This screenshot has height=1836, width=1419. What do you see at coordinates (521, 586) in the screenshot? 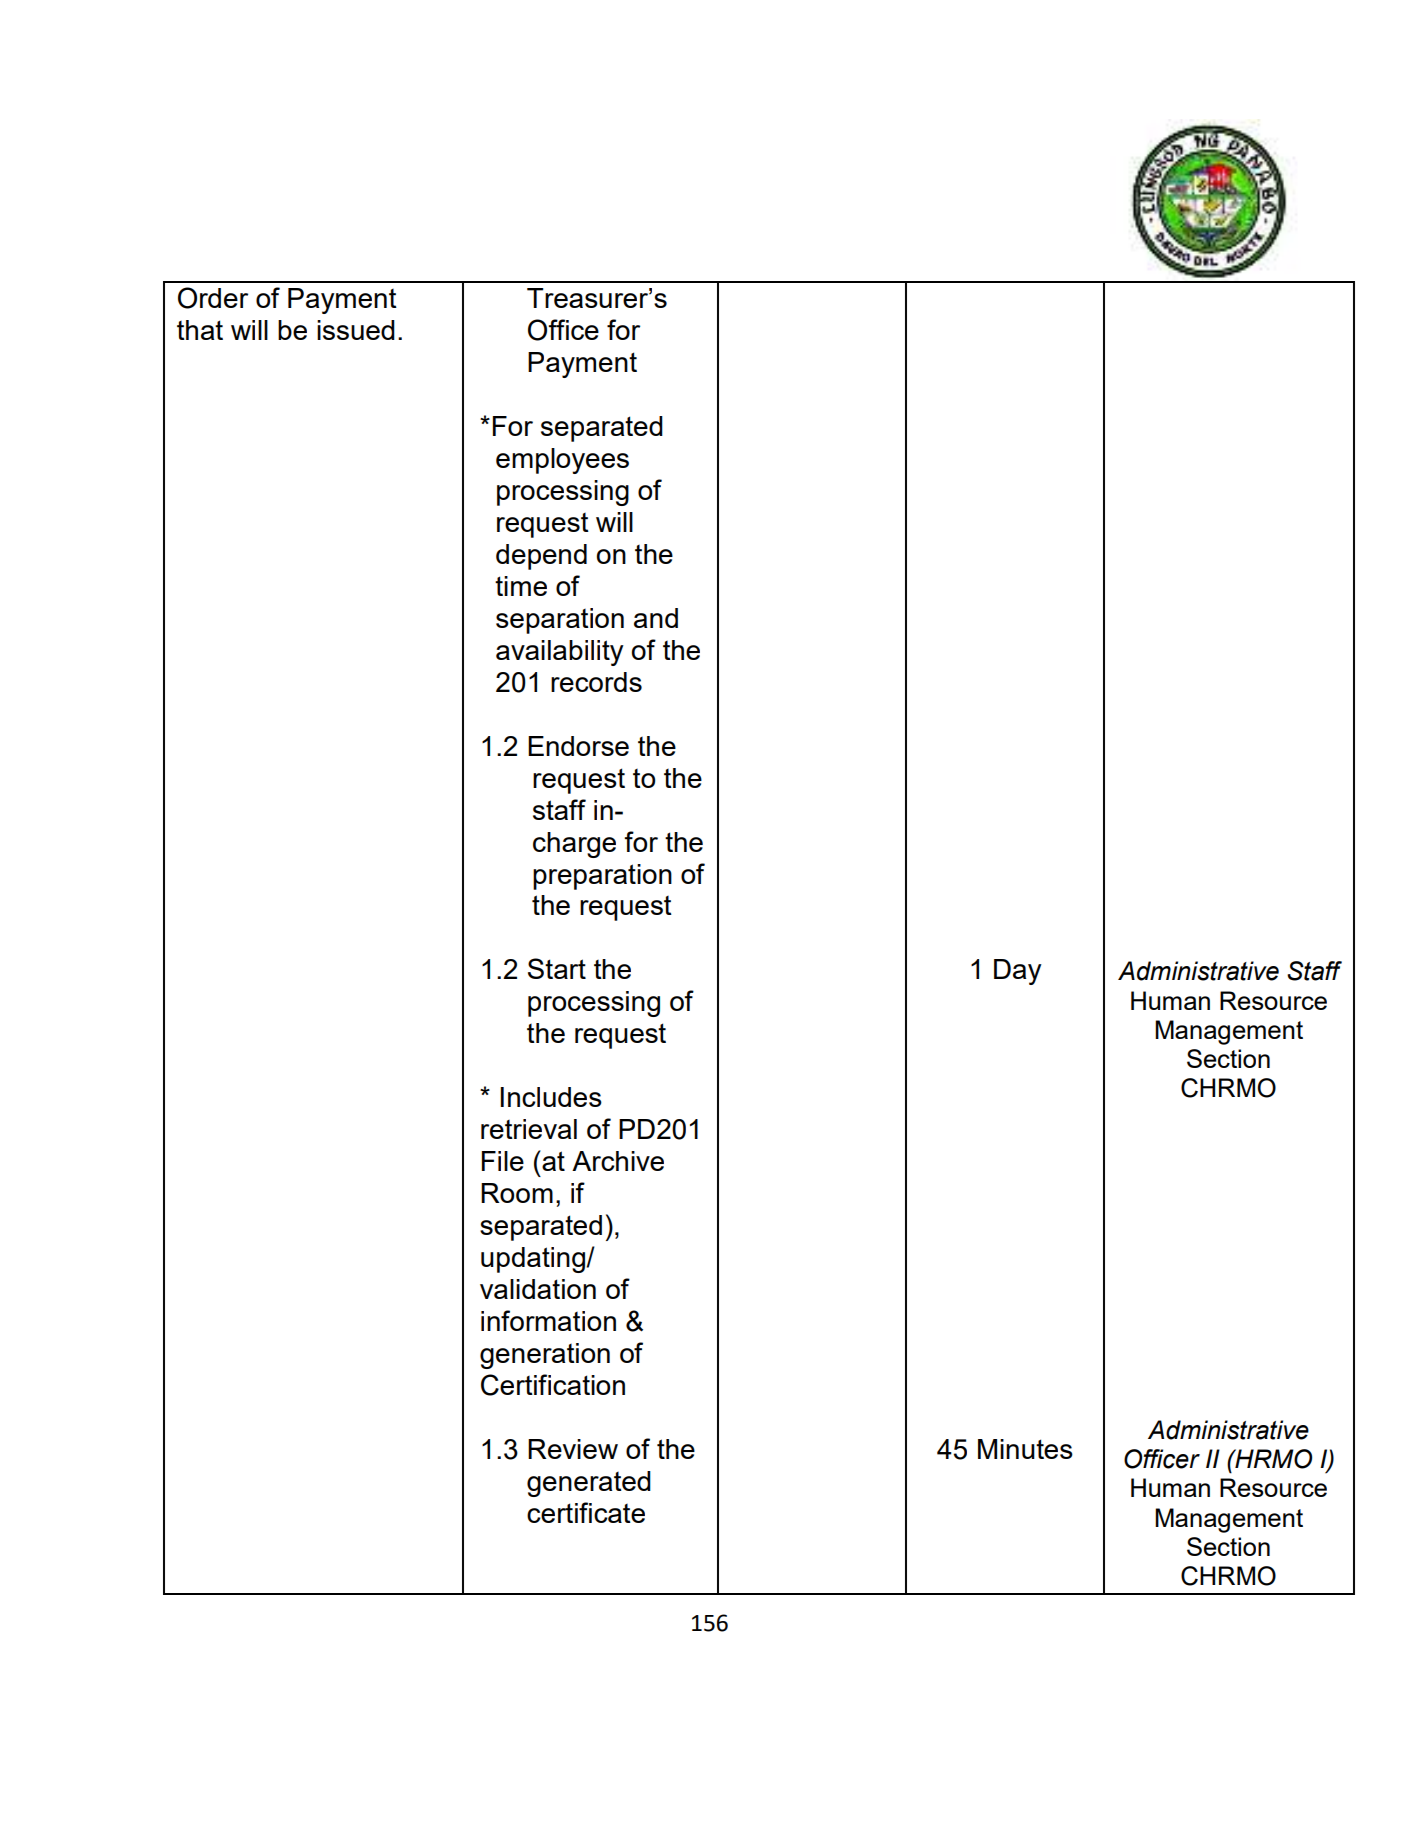
I see `time` at bounding box center [521, 586].
